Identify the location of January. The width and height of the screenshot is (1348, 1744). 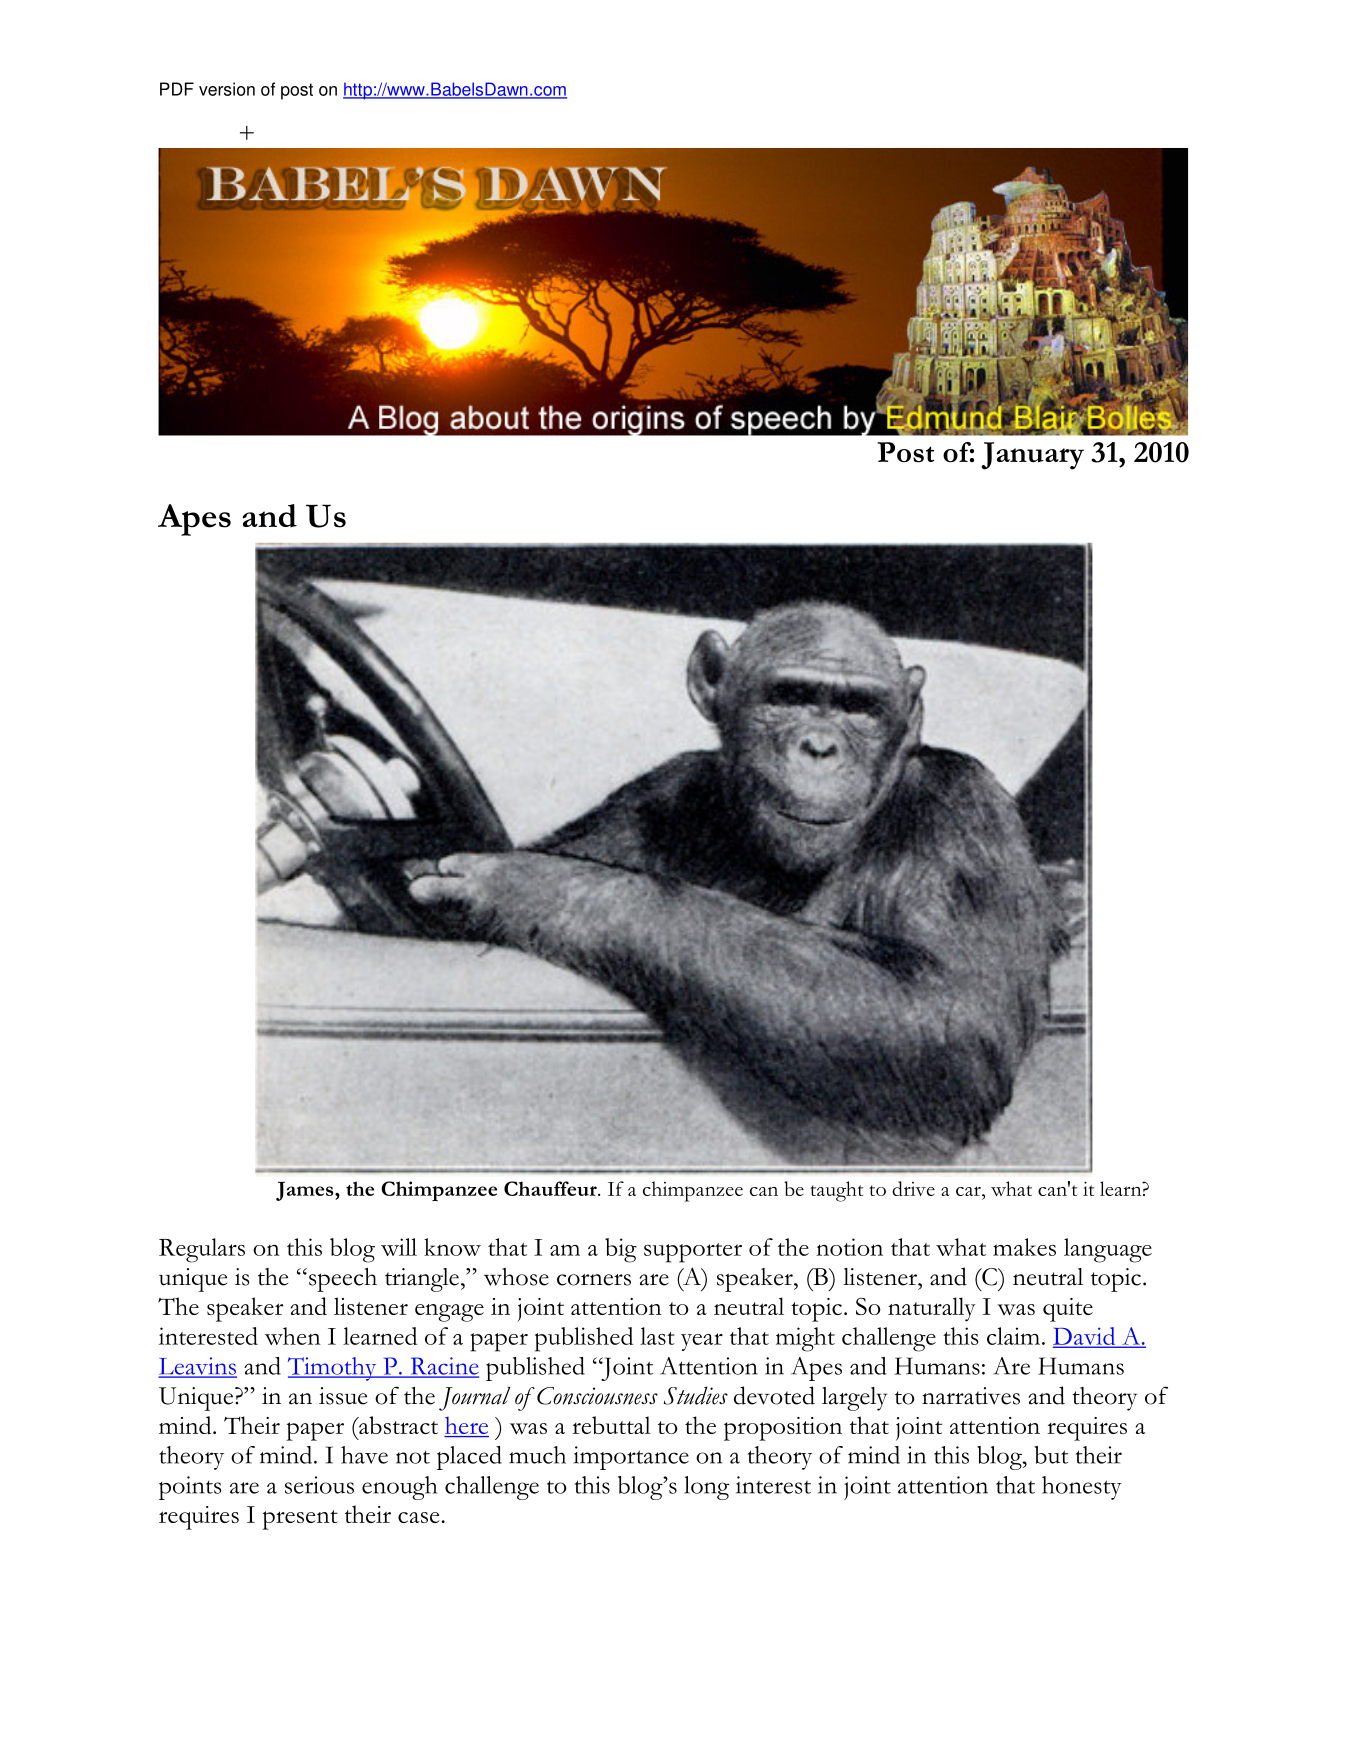
(1032, 456).
